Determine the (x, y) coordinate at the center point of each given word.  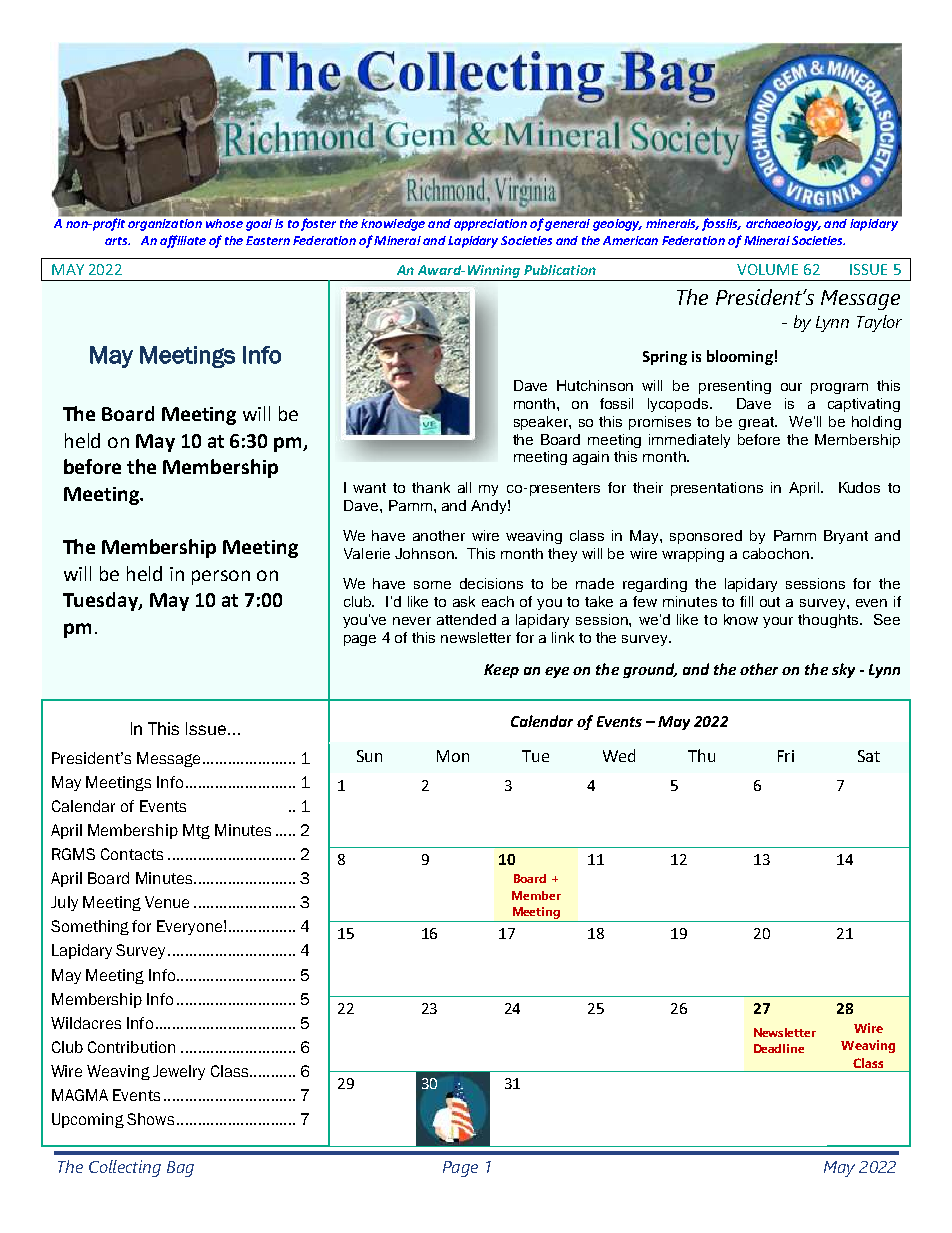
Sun (369, 756)
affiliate (183, 241)
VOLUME (767, 269)
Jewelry (179, 1072)
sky (843, 670)
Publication (560, 270)
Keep (501, 671)
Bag (180, 1169)
